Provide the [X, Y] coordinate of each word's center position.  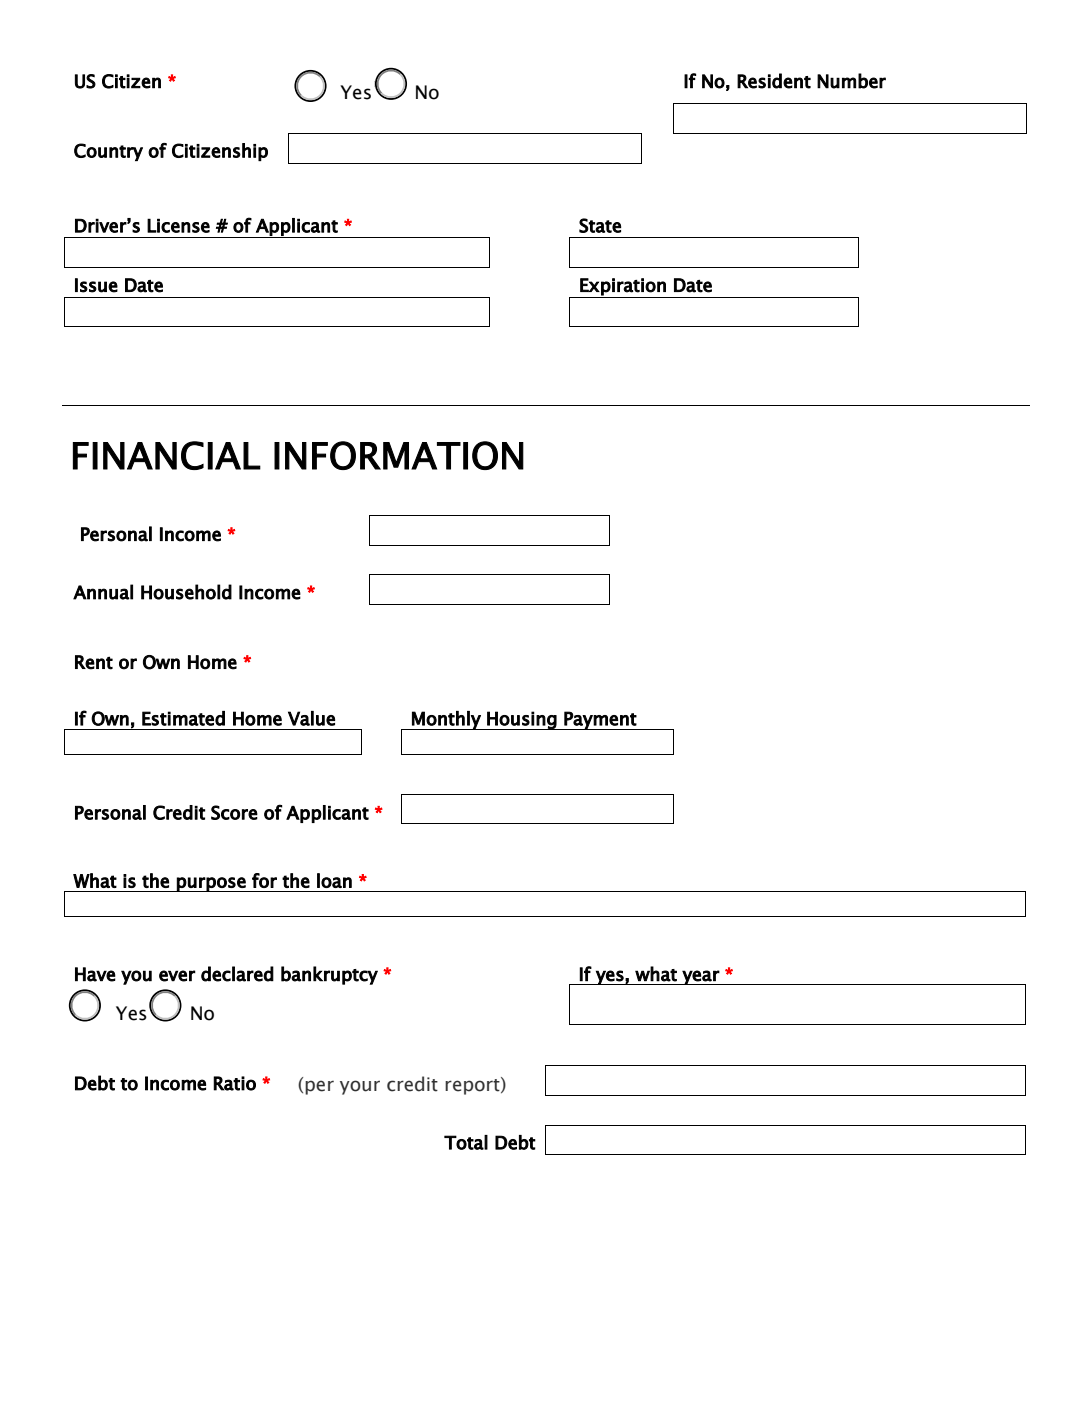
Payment [600, 720]
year [700, 977]
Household [186, 592]
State [600, 225]
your [360, 1087]
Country [108, 152]
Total [466, 1142]
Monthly [446, 720]
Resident [774, 81]
